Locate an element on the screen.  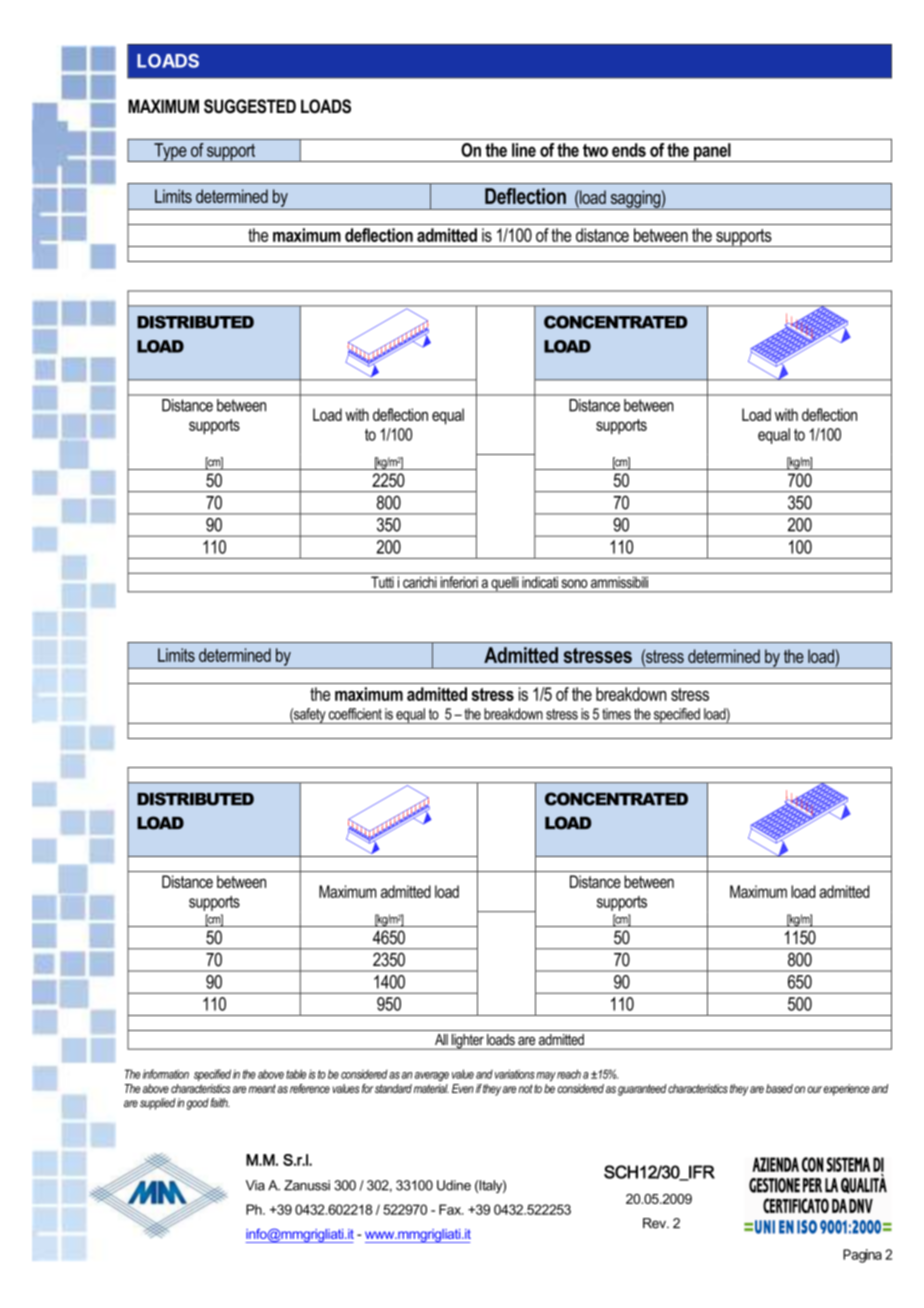
line is located at coordinates (524, 150).
